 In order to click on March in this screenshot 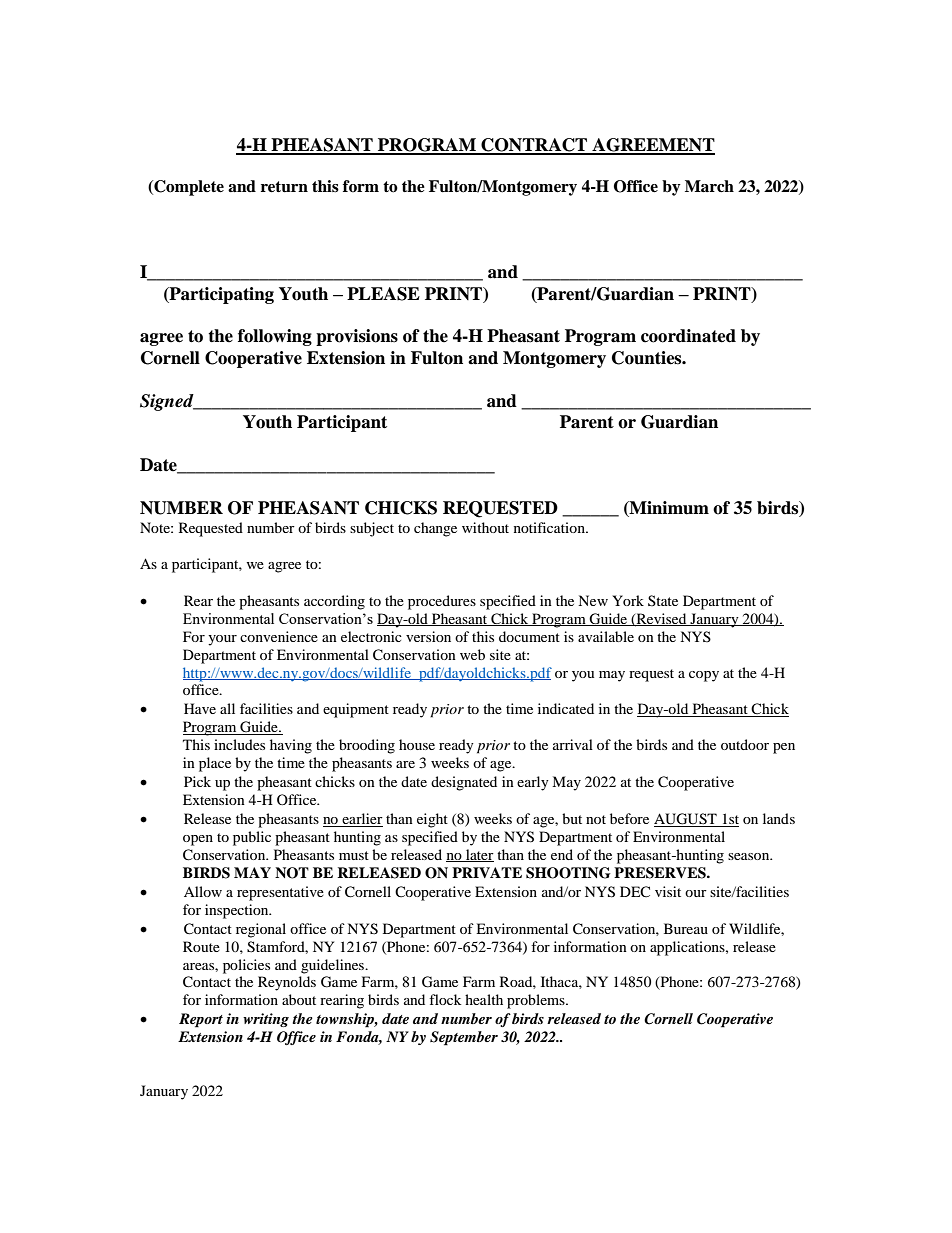, I will do `click(709, 186)`.
